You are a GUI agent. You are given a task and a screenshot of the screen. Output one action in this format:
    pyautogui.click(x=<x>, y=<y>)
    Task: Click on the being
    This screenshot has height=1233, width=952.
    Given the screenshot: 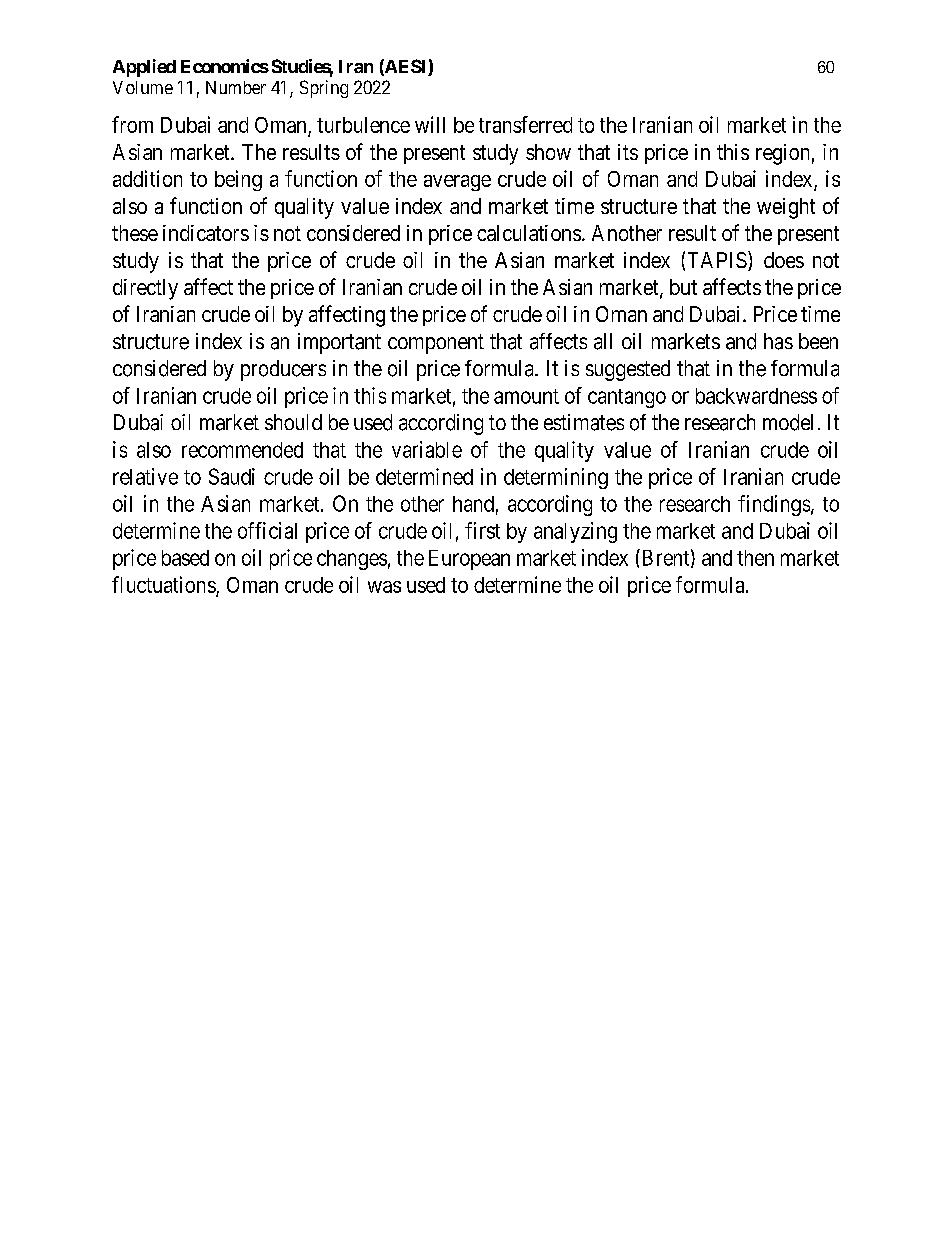 What is the action you would take?
    pyautogui.click(x=238, y=180)
